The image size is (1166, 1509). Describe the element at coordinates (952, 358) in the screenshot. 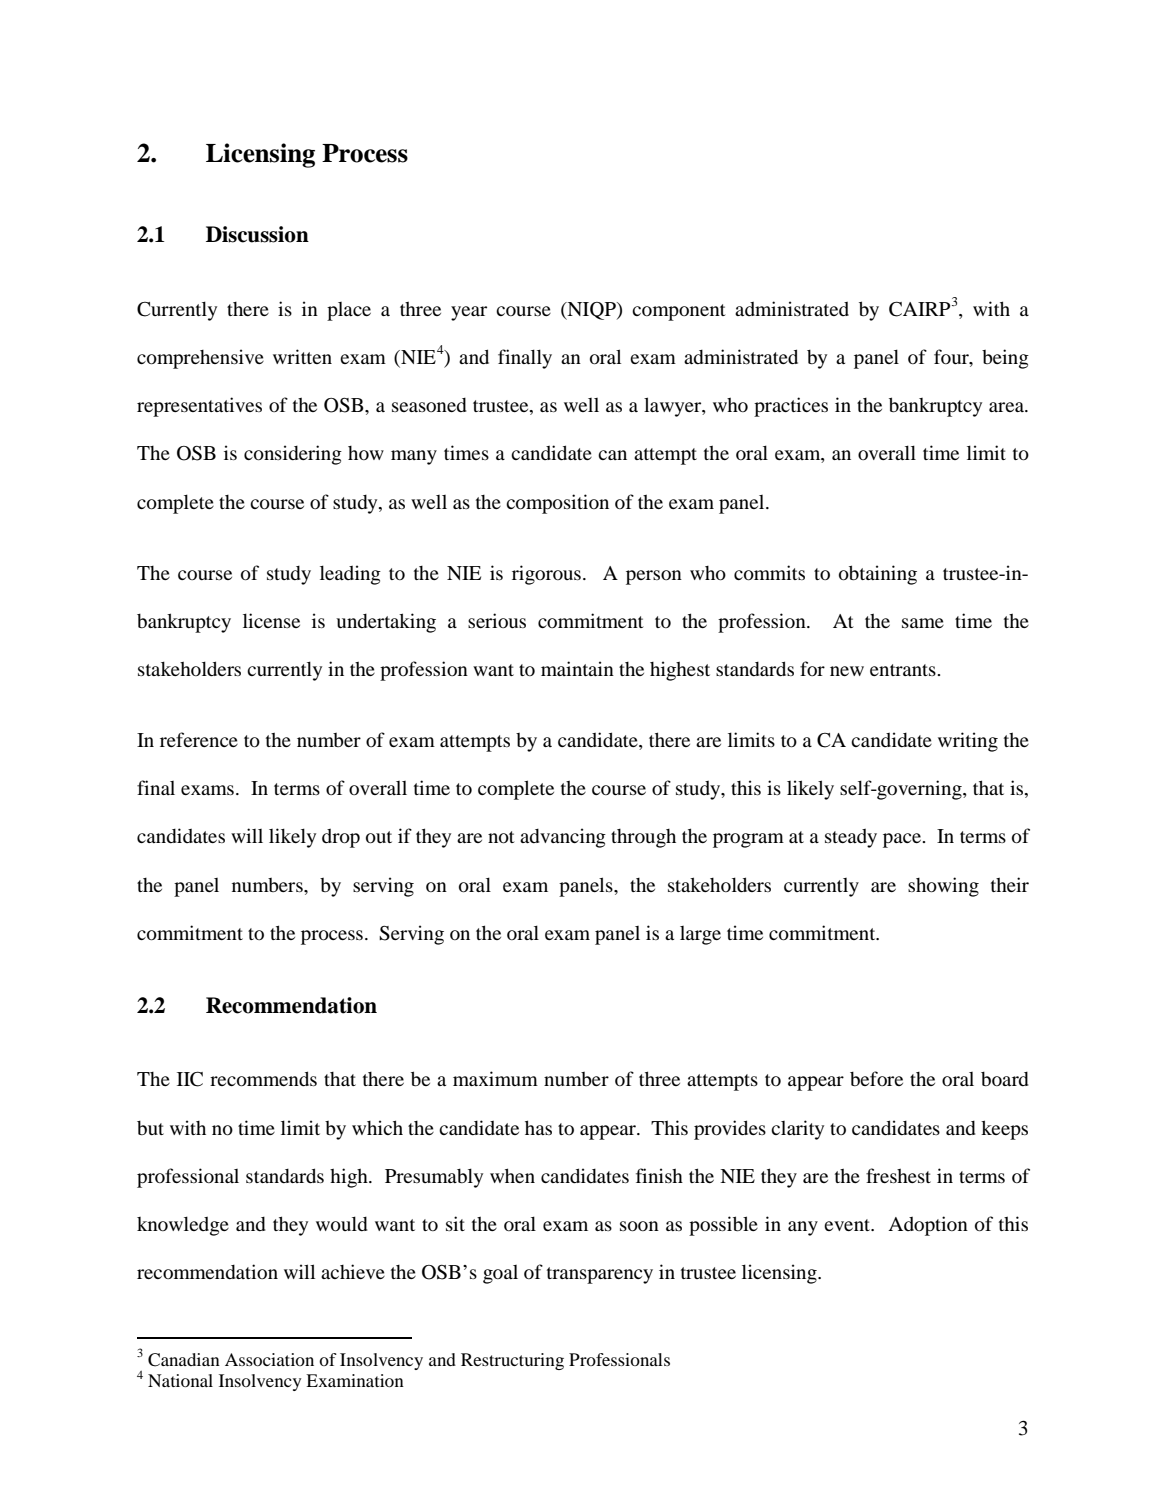

I see `four` at that location.
